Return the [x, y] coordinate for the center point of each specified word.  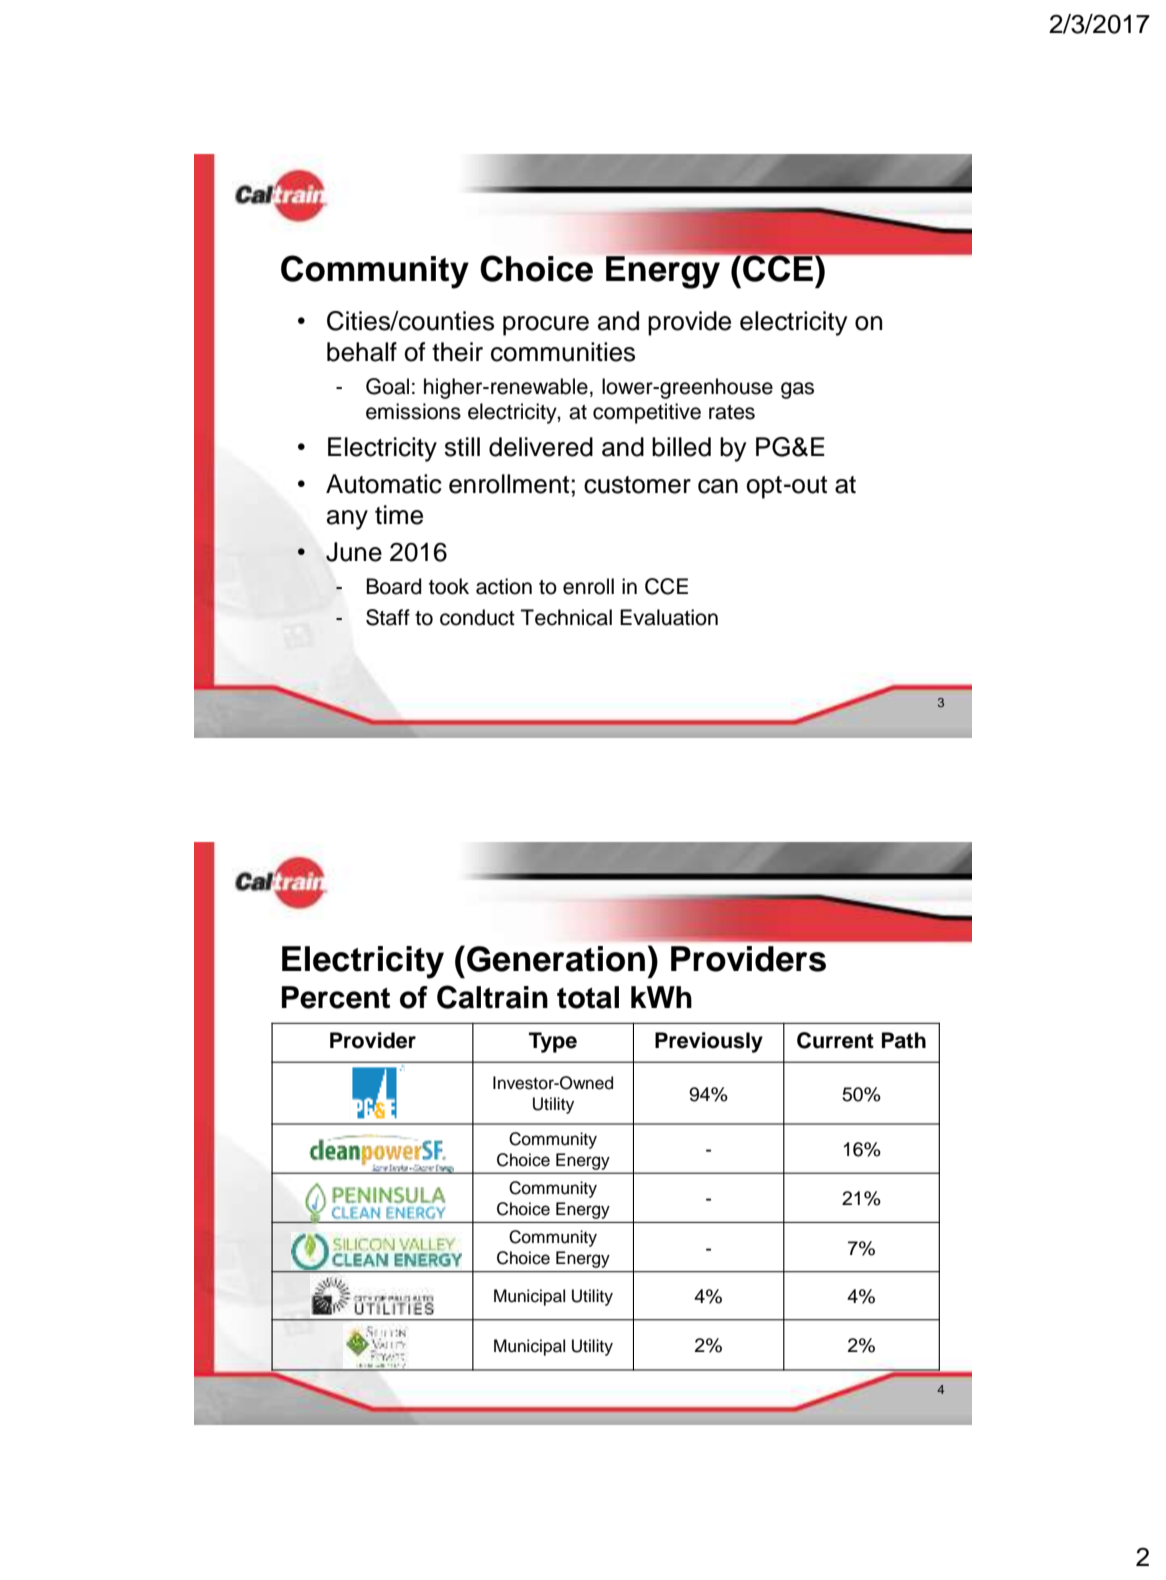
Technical [566, 617]
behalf [362, 352]
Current [835, 1040]
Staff [388, 617]
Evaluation [669, 617]
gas [797, 390]
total [588, 997]
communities [563, 352]
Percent [336, 997]
